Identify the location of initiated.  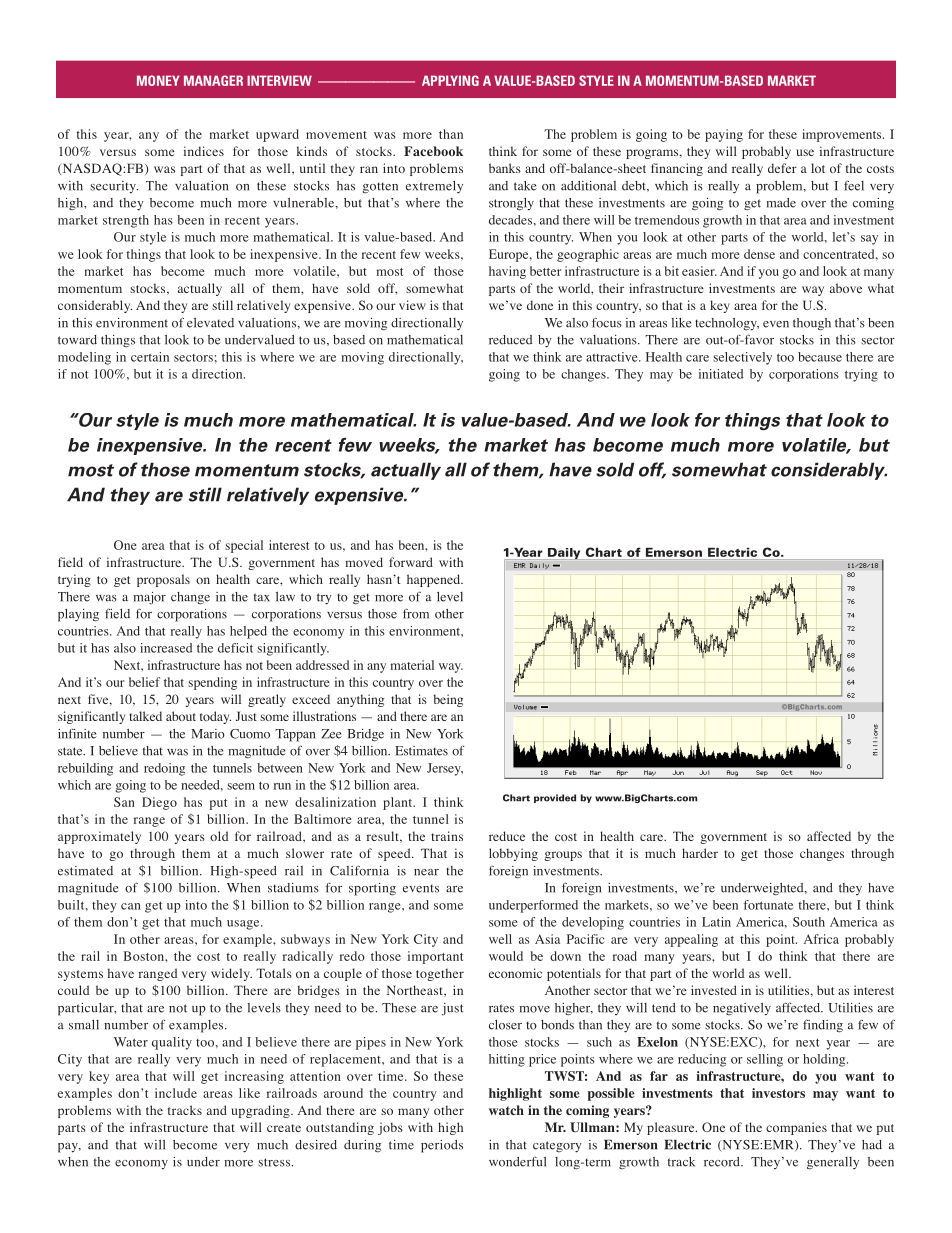
(721, 374).
